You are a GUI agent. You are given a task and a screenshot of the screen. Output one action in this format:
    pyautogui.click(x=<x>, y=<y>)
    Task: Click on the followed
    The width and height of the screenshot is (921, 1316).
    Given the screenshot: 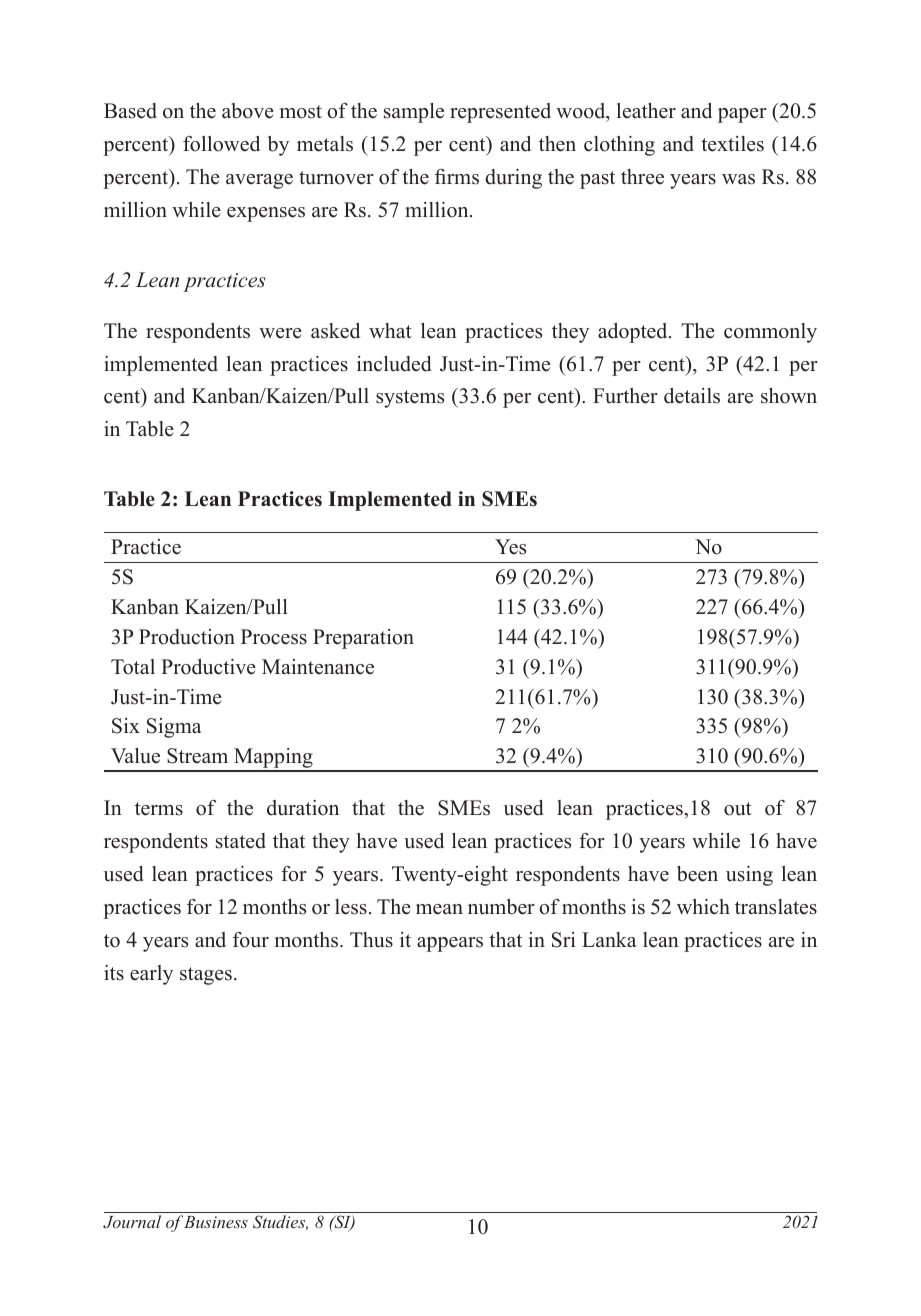 What is the action you would take?
    pyautogui.click(x=221, y=144)
